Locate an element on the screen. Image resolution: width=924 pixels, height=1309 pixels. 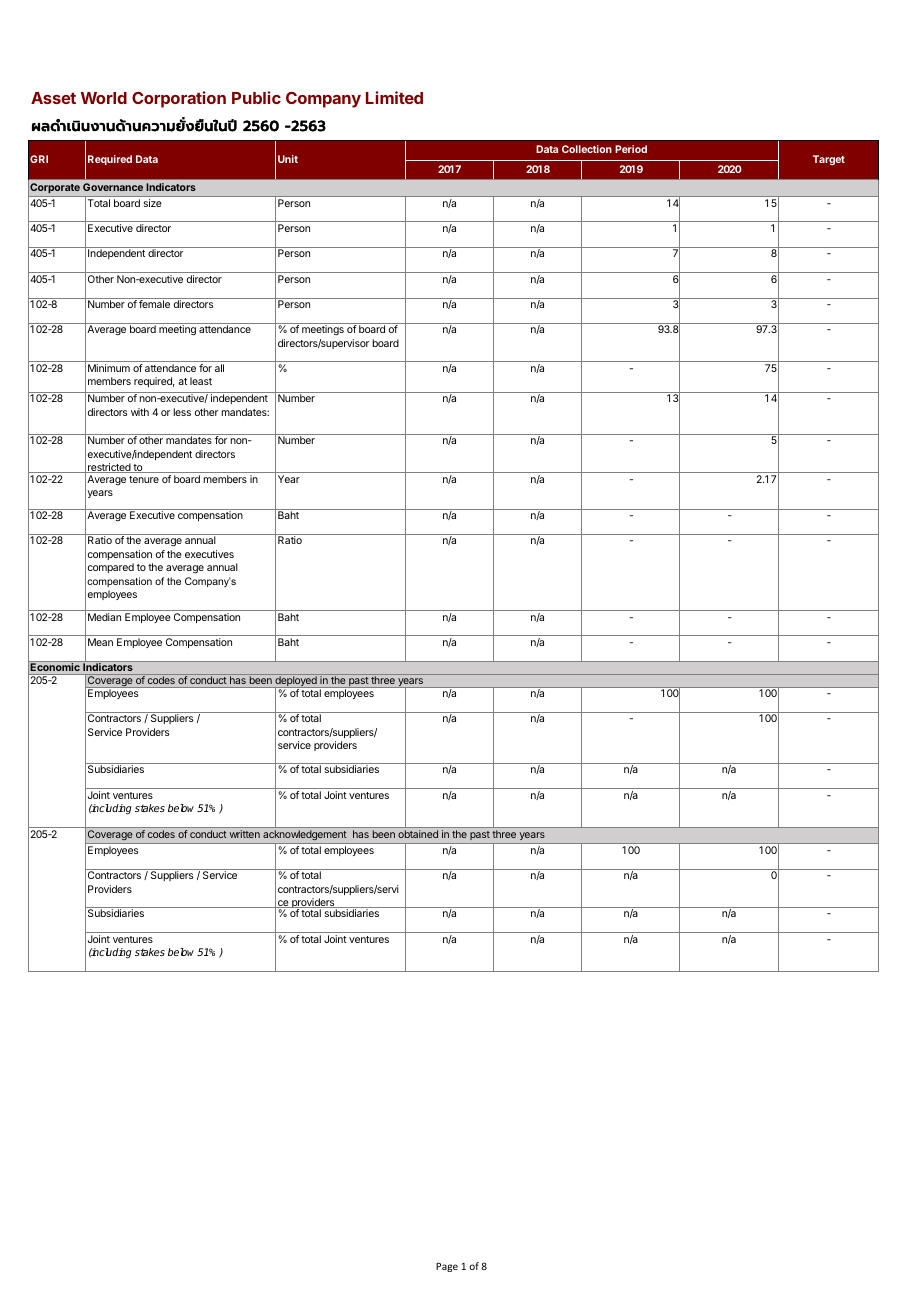
Target is located at coordinates (829, 160).
